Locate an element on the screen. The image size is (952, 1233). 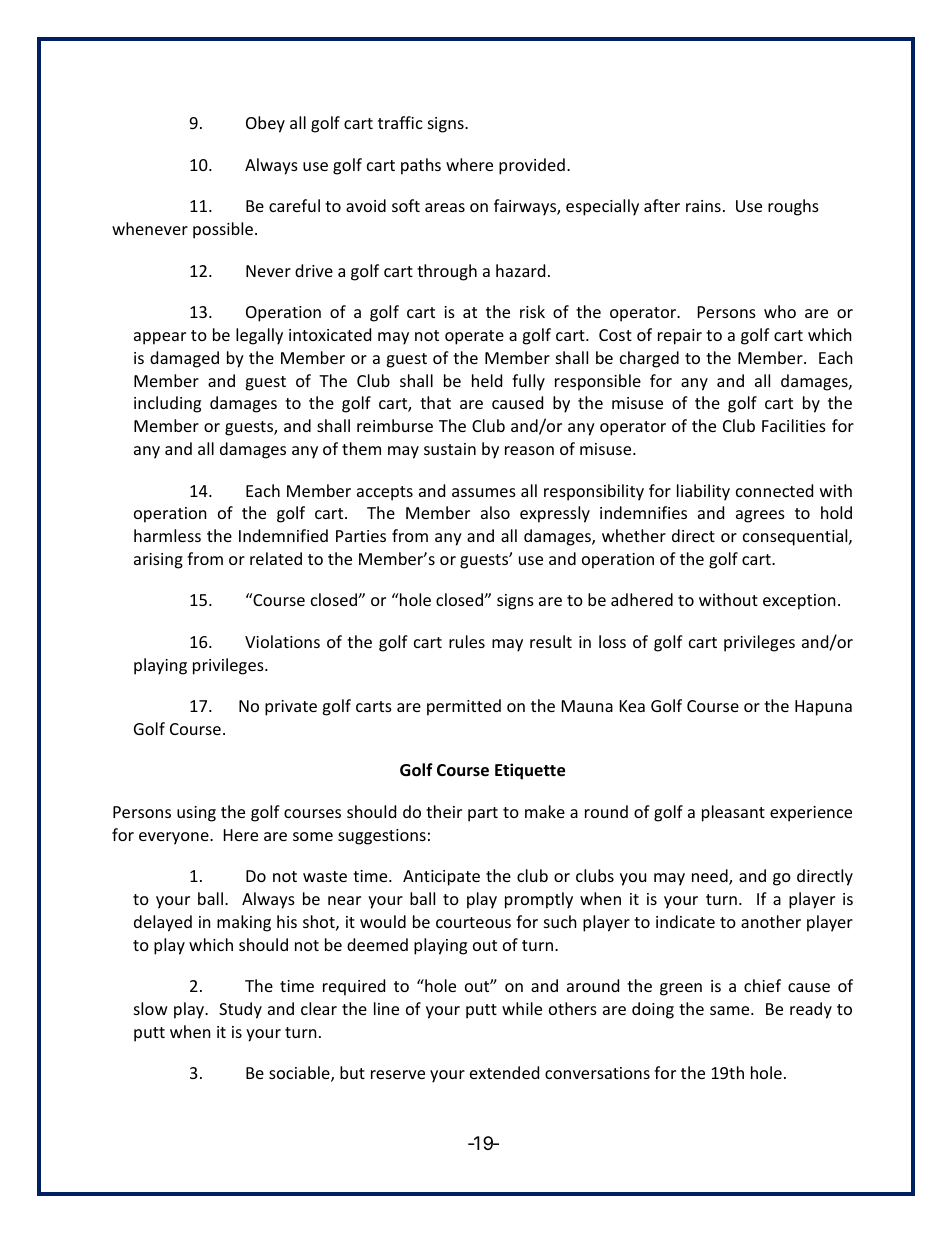
pleasant is located at coordinates (733, 813).
